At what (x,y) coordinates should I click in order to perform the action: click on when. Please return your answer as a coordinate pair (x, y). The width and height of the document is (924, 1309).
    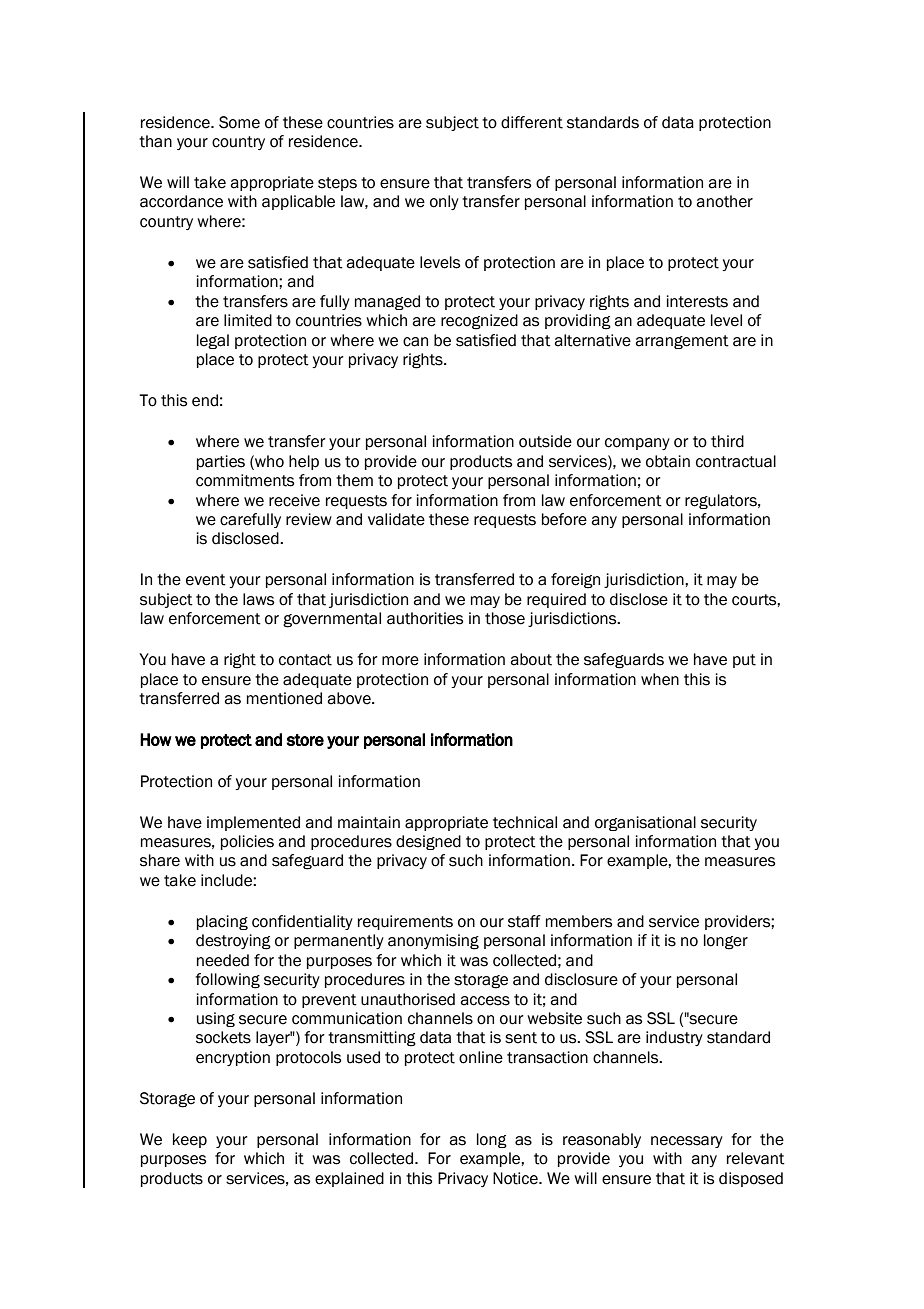
    Looking at the image, I should click on (660, 679).
